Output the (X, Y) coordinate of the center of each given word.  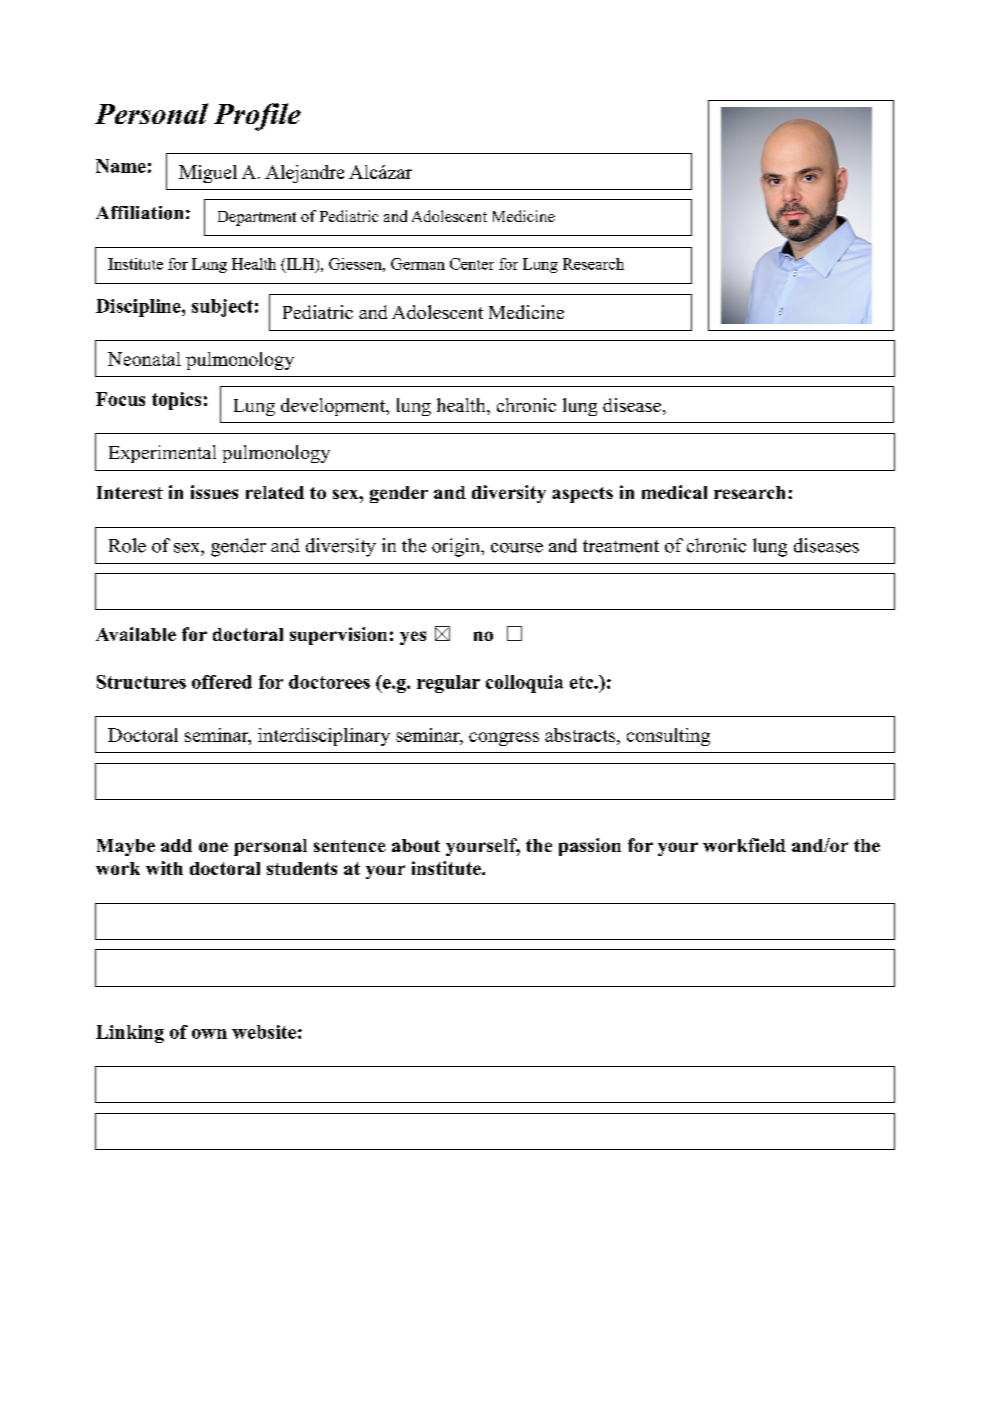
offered (222, 682)
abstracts (581, 735)
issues (214, 492)
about (416, 845)
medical (674, 492)
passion (590, 847)
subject (222, 308)
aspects (582, 495)
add (176, 845)
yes (413, 638)
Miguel (208, 174)
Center (472, 264)
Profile (257, 117)
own (209, 1034)
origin (457, 547)
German (418, 264)
